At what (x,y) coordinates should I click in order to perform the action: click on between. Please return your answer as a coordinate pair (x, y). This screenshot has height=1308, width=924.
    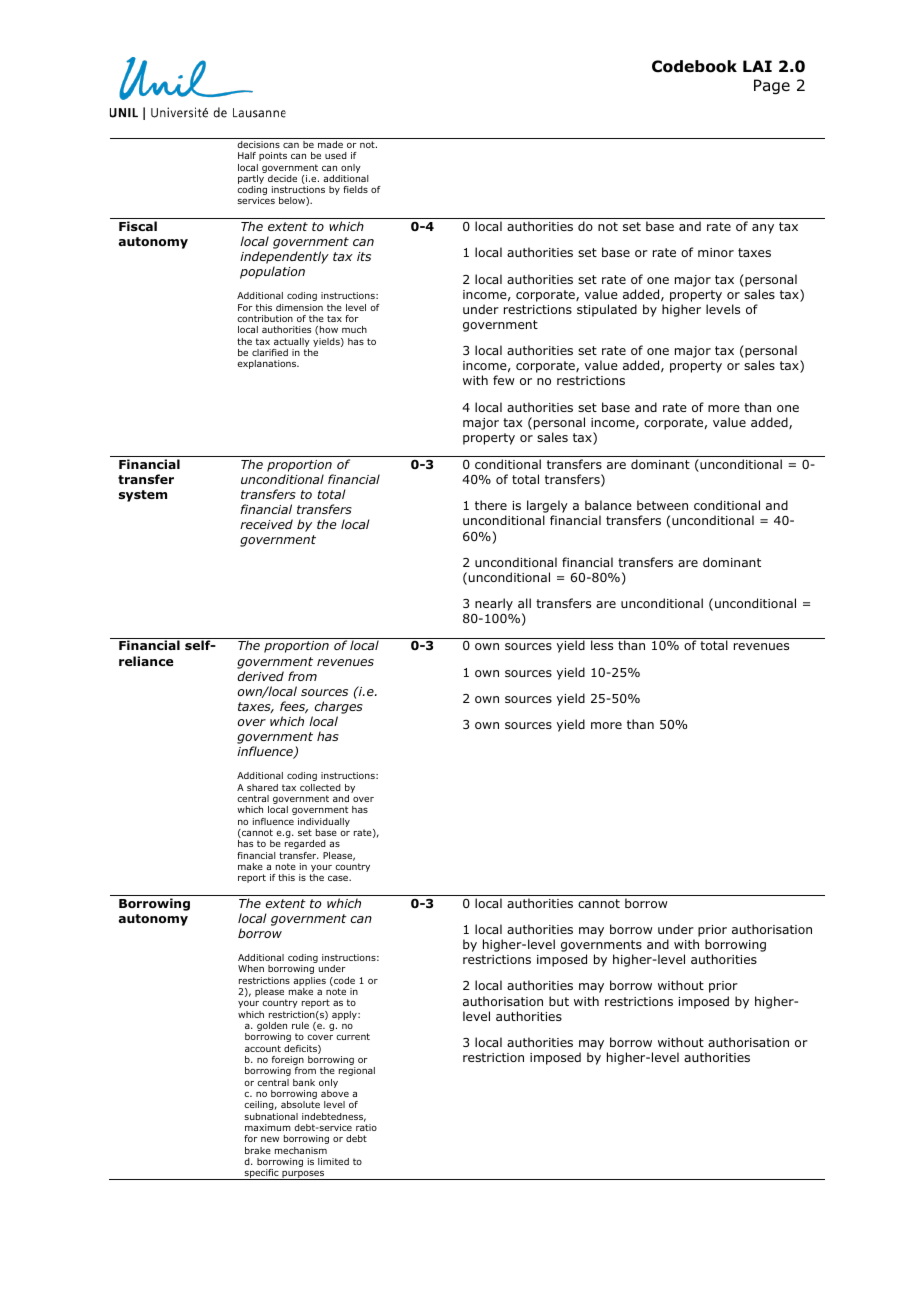
    Looking at the image, I should click on (662, 505).
